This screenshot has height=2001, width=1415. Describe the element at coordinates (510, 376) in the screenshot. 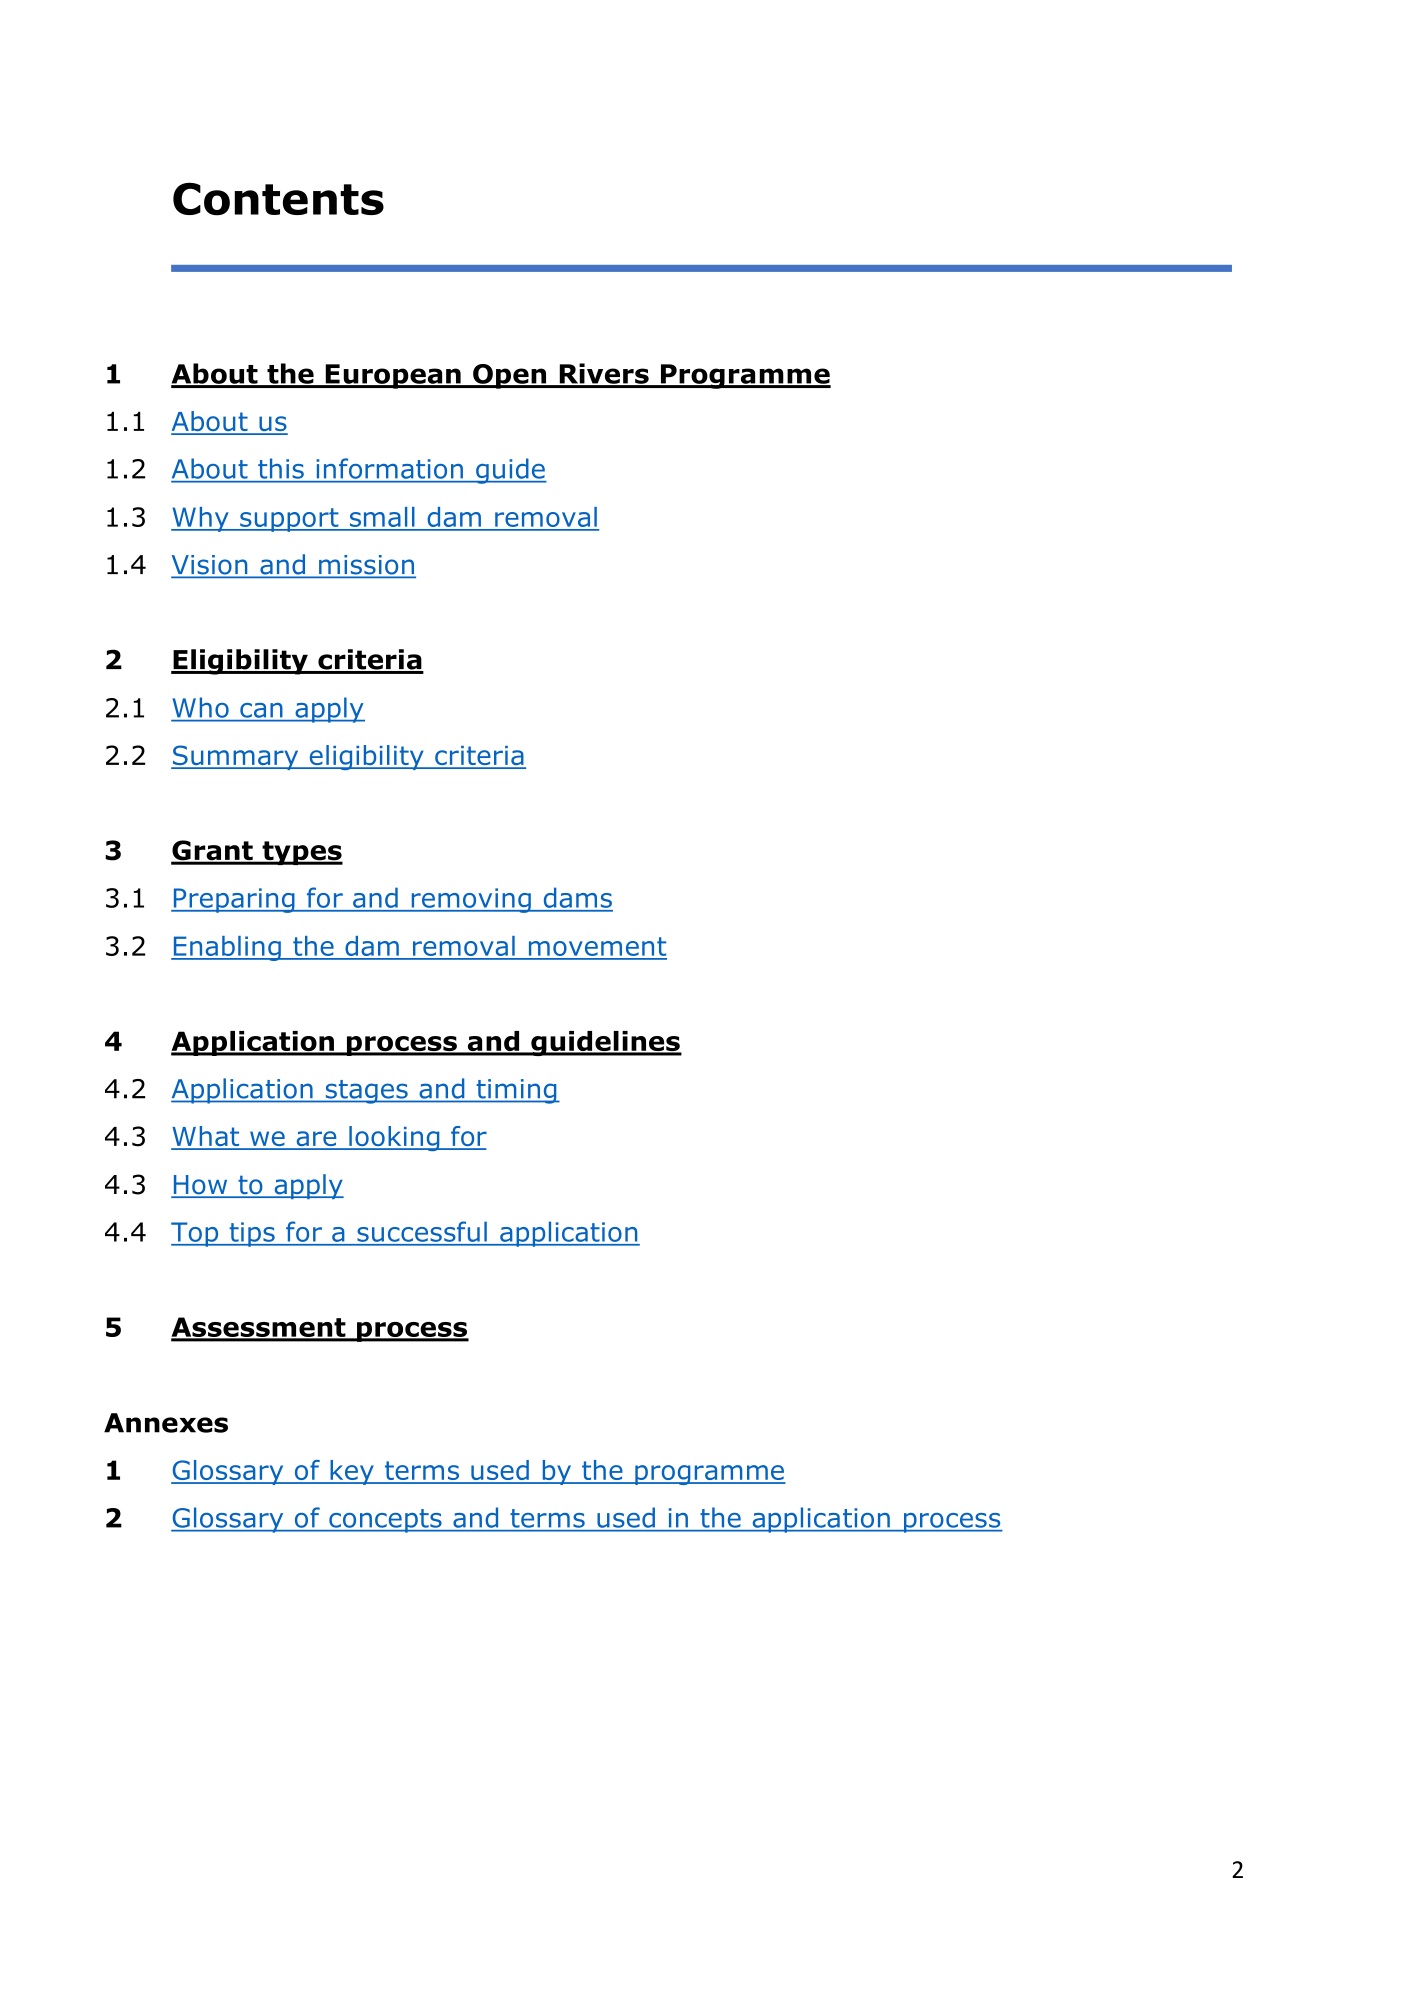

I see `Open` at that location.
